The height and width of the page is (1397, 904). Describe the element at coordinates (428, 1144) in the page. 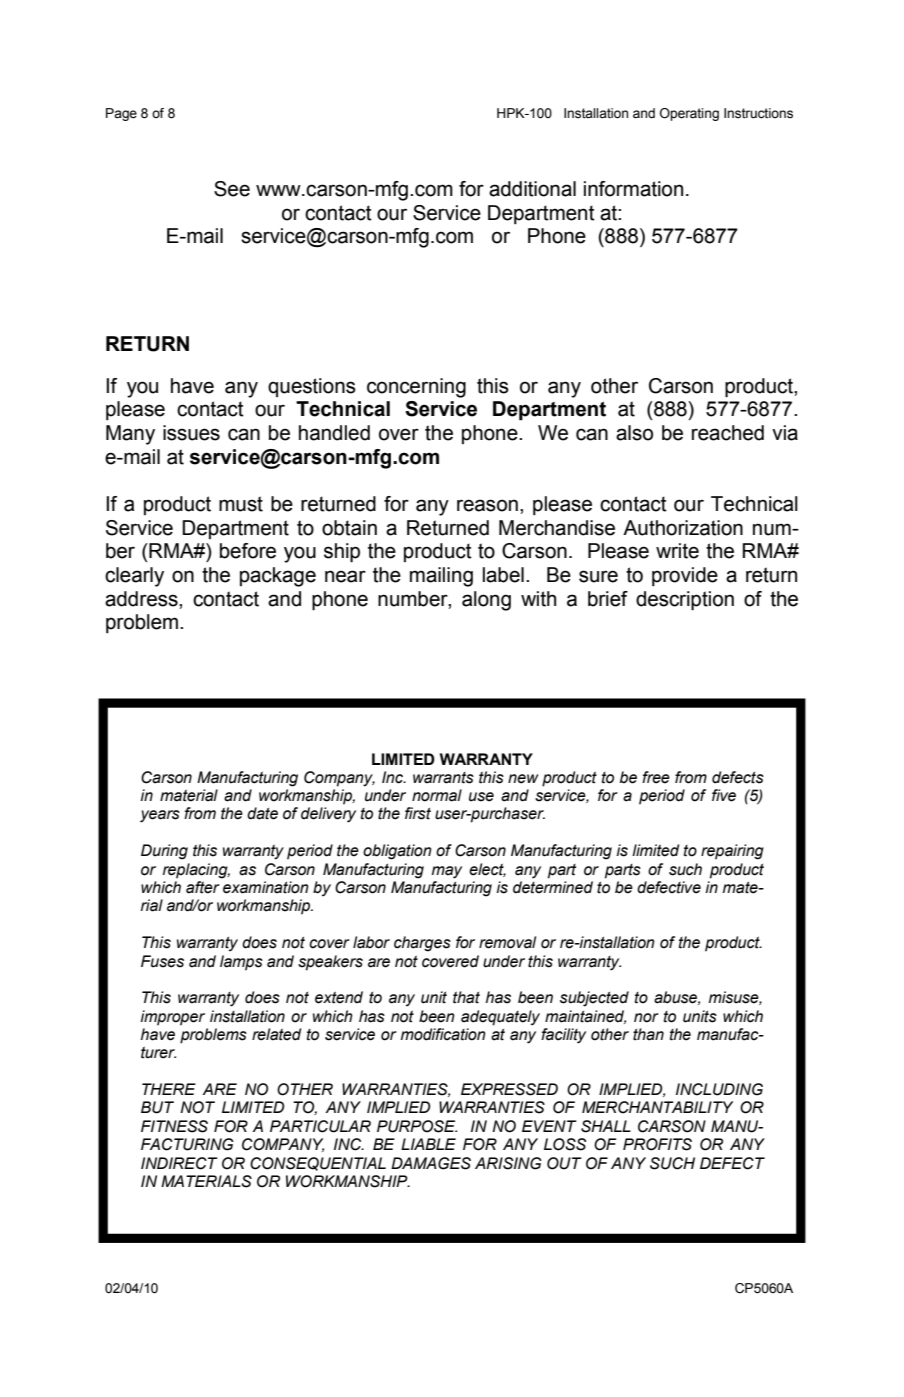

I see `LIABLE` at that location.
